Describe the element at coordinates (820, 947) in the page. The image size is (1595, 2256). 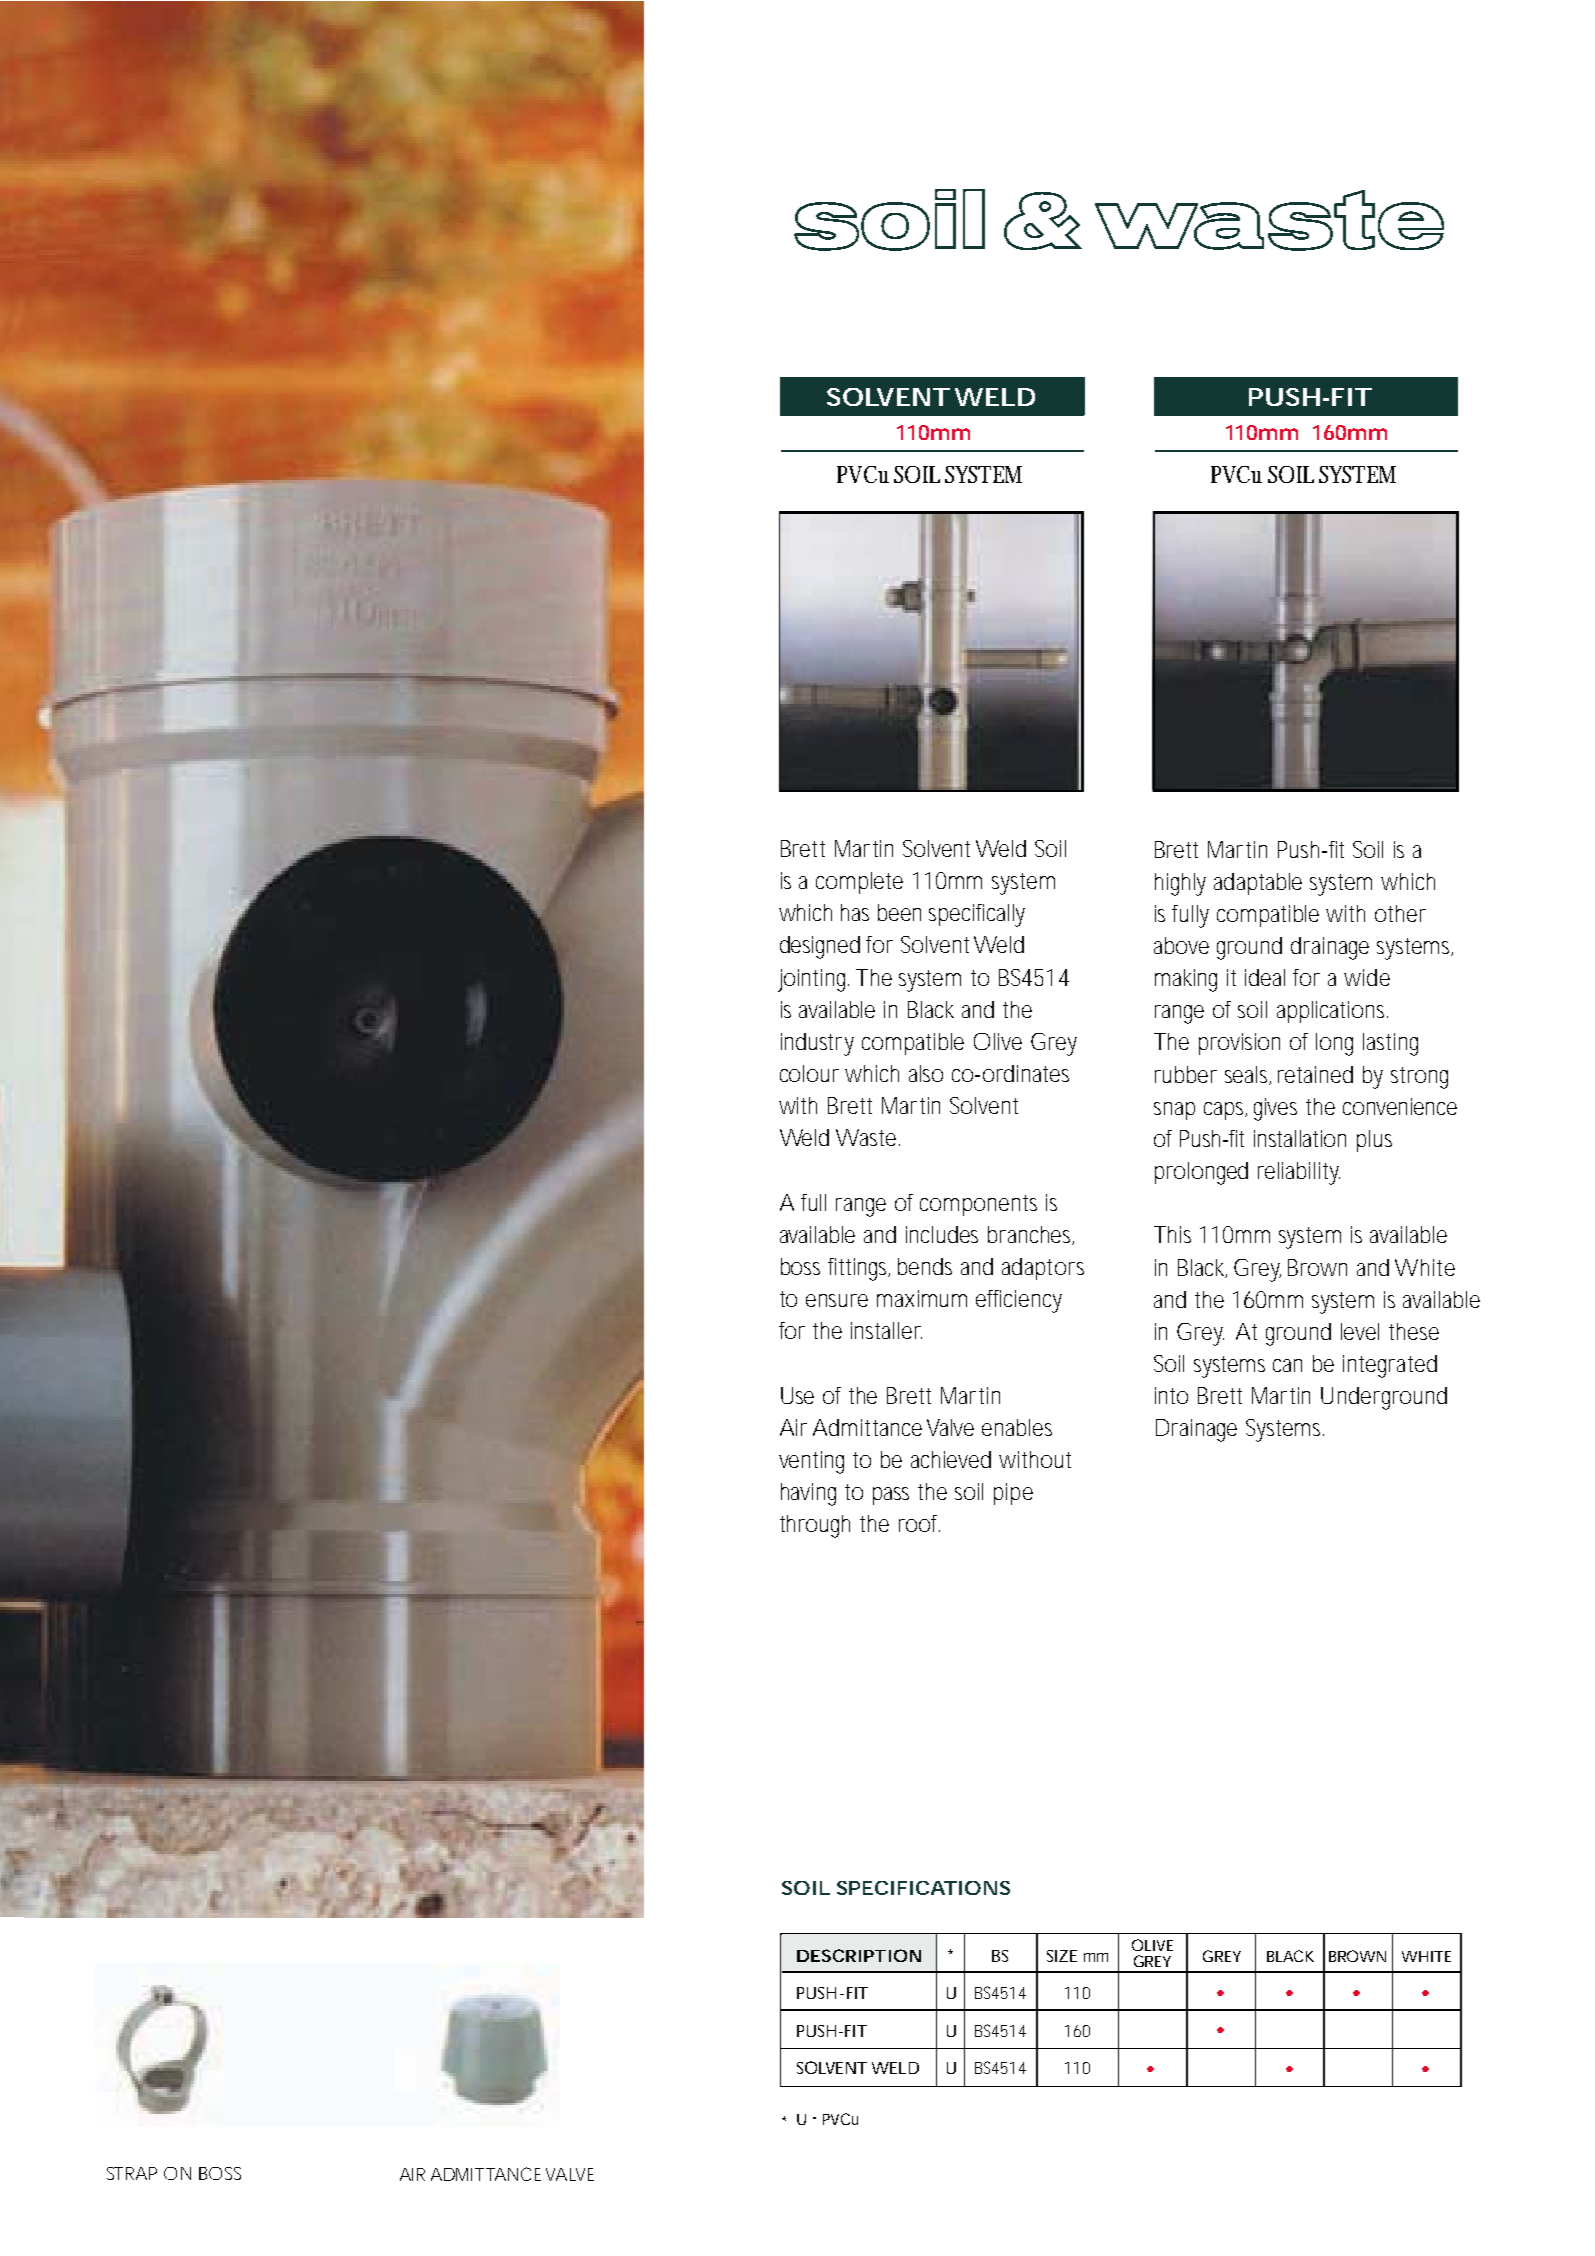
I see `designed` at that location.
